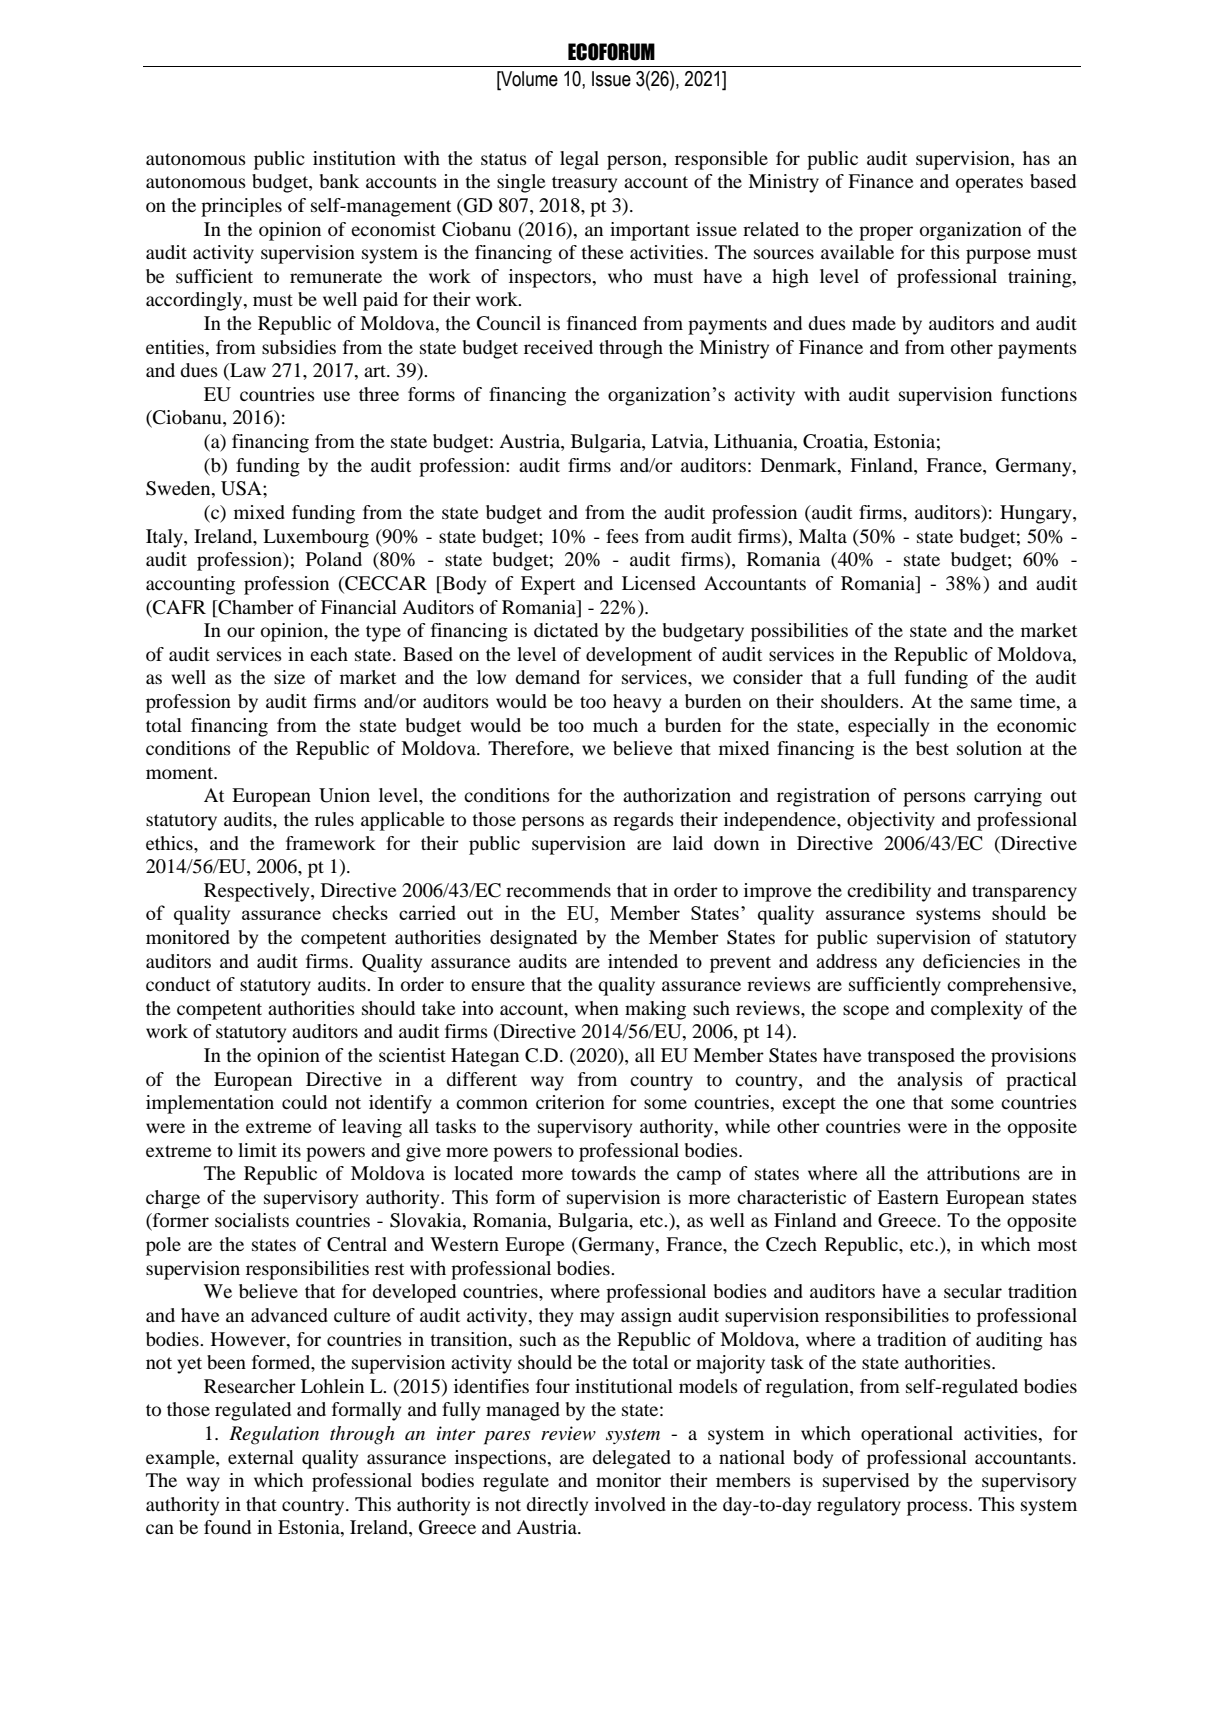 This screenshot has width=1223, height=1729. I want to click on legal, so click(579, 160).
